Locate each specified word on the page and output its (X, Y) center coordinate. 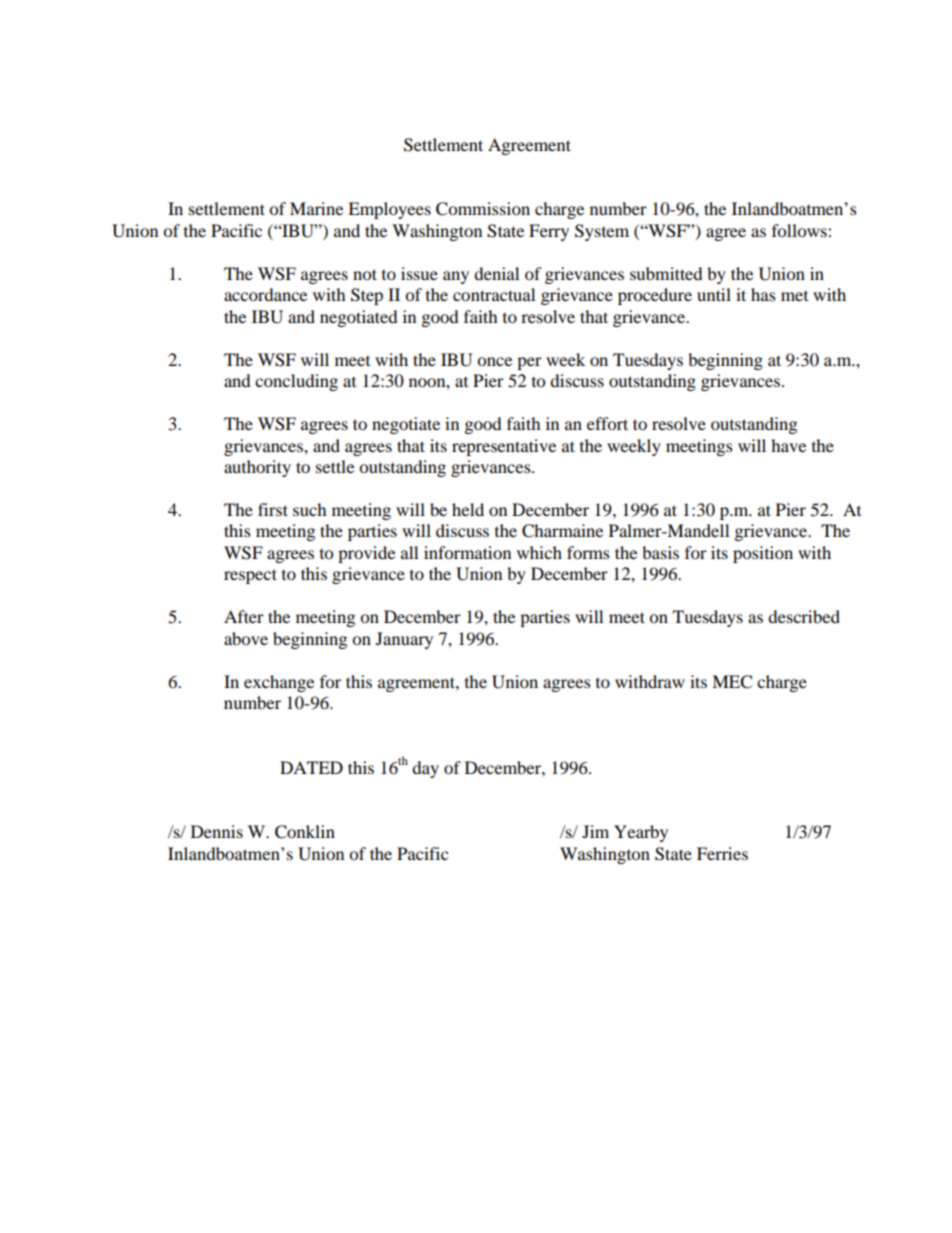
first (273, 509)
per (529, 363)
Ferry (549, 232)
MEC (732, 682)
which (539, 552)
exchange (279, 683)
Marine (316, 208)
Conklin (305, 832)
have (788, 445)
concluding (296, 382)
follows (800, 230)
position (763, 554)
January (404, 640)
